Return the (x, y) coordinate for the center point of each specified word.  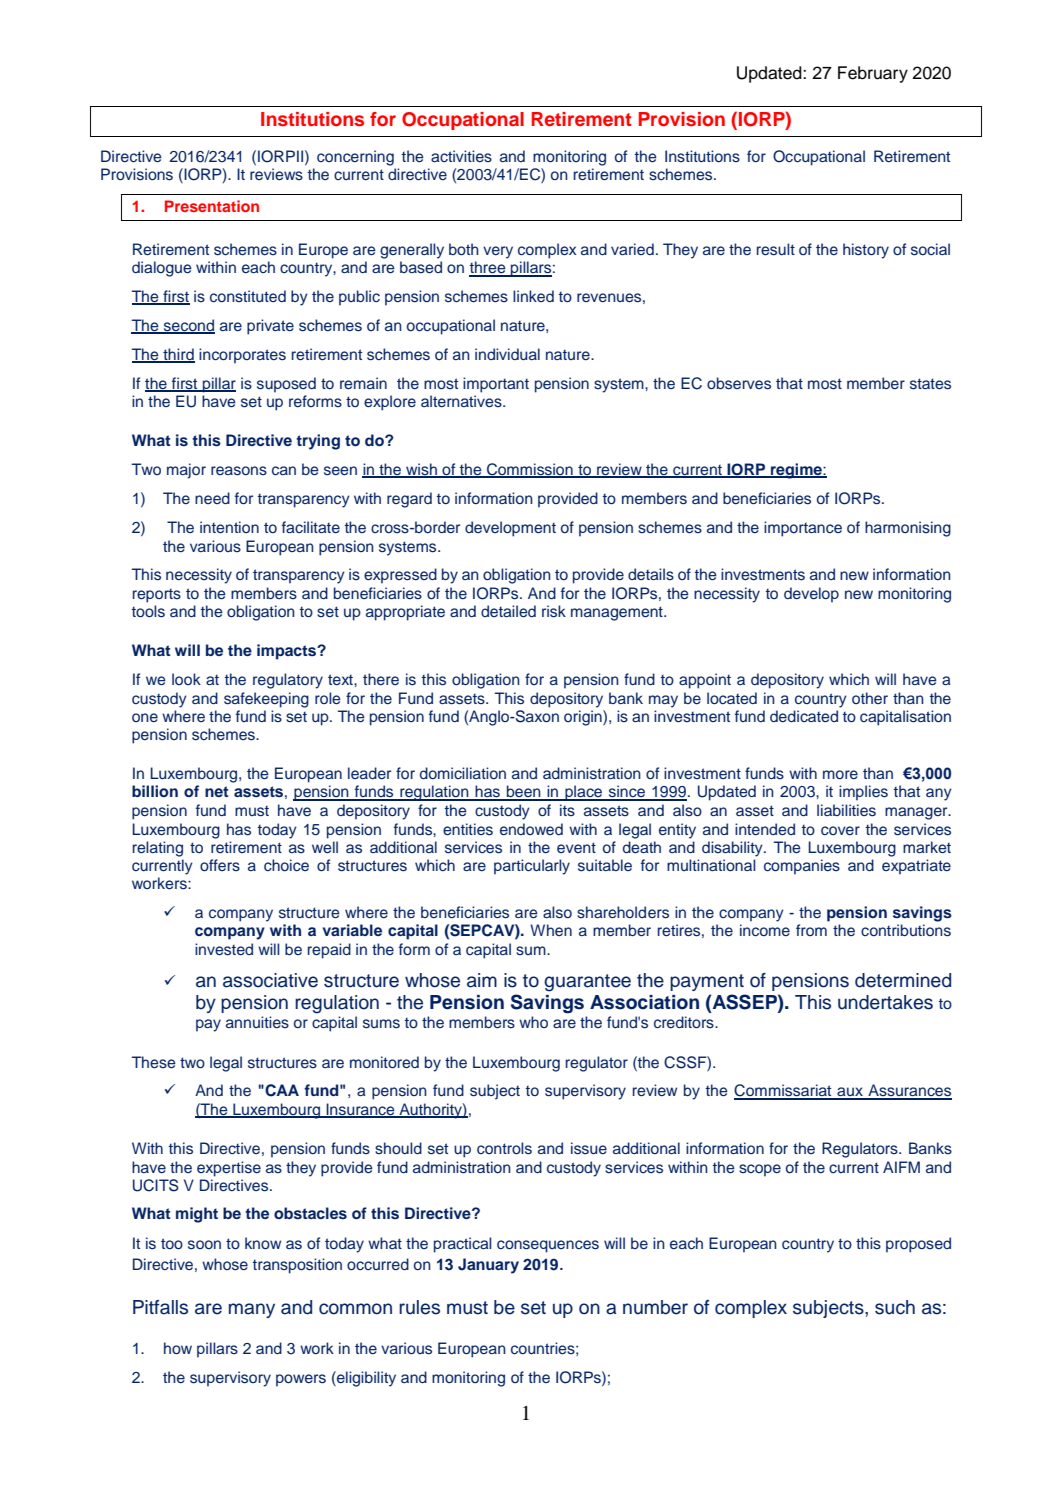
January (488, 1266)
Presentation (212, 206)
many (252, 1310)
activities (461, 156)
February (873, 74)
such (895, 1307)
